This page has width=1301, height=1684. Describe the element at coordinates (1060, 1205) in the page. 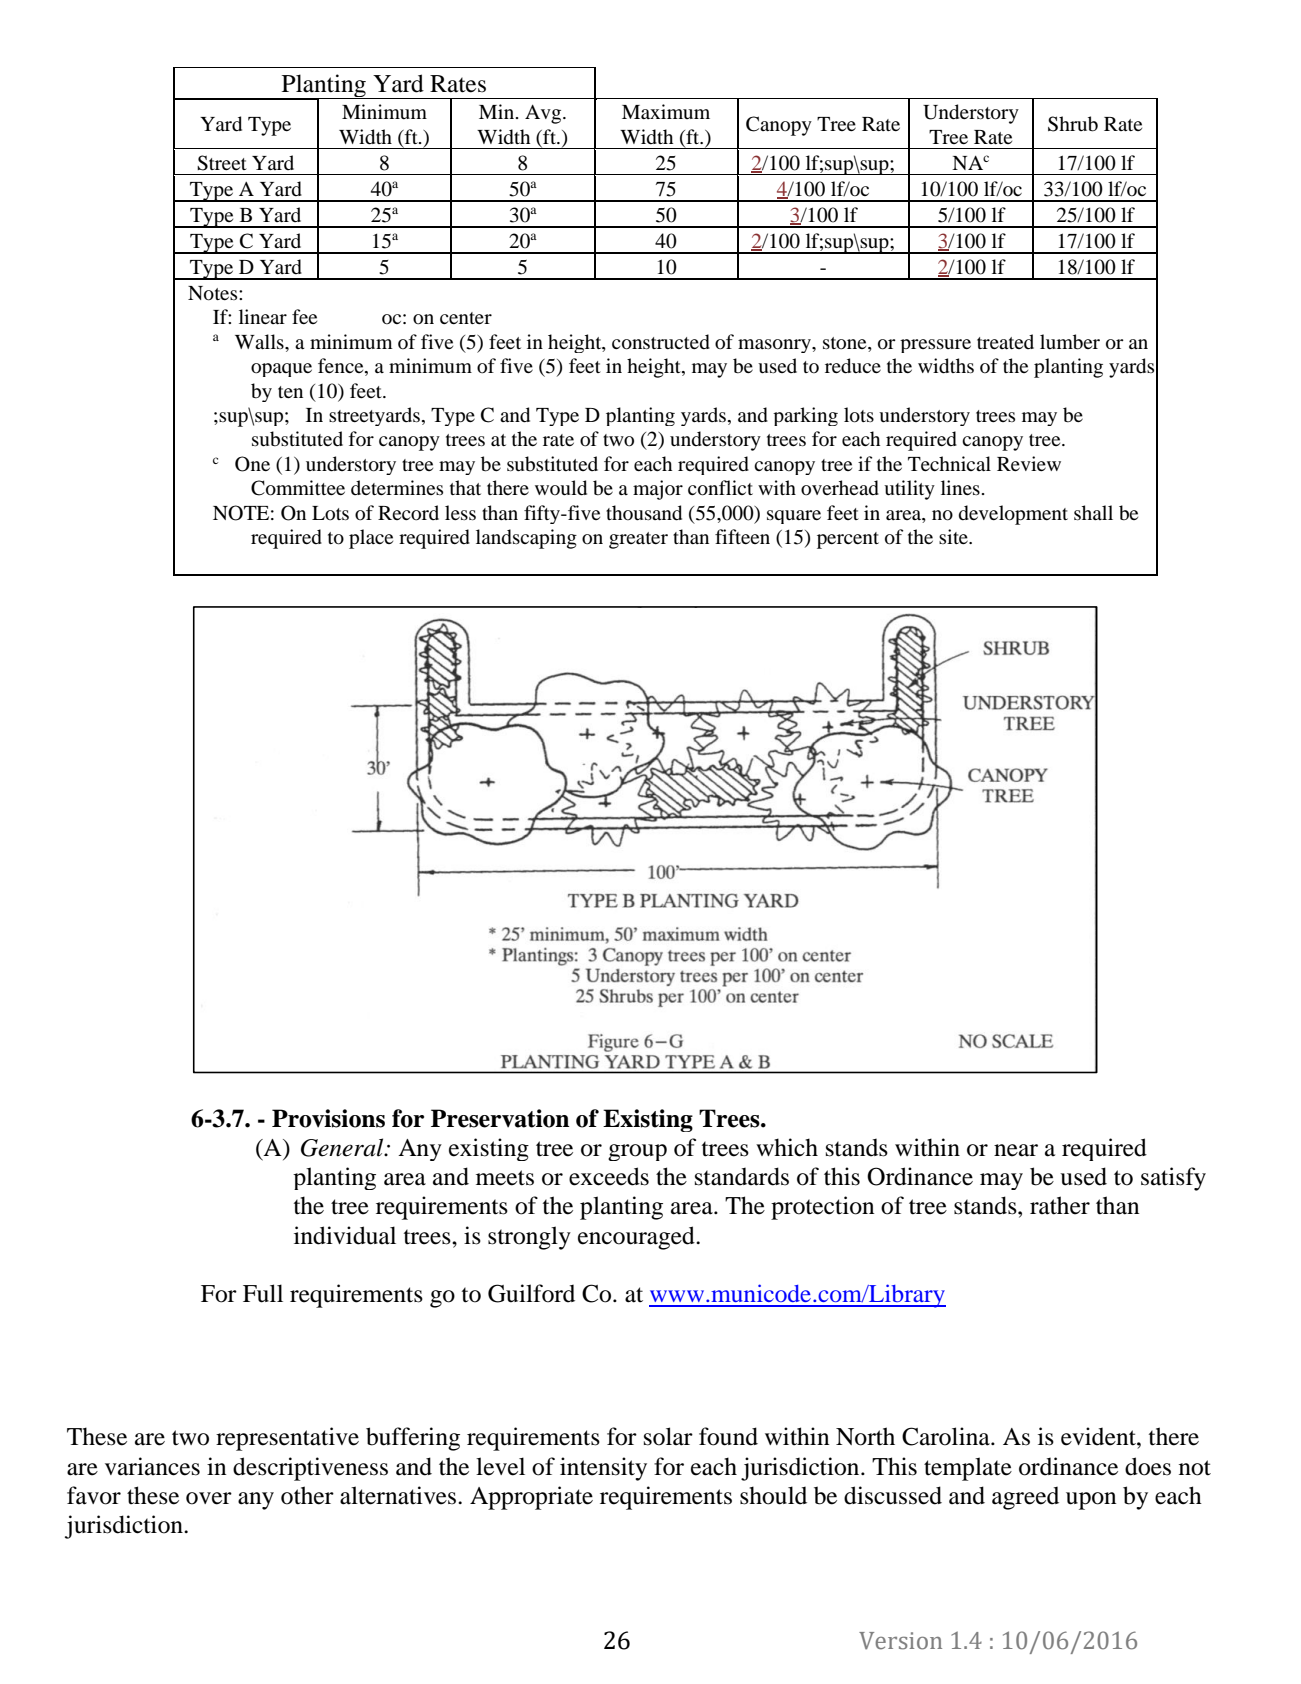

I see `rather` at that location.
